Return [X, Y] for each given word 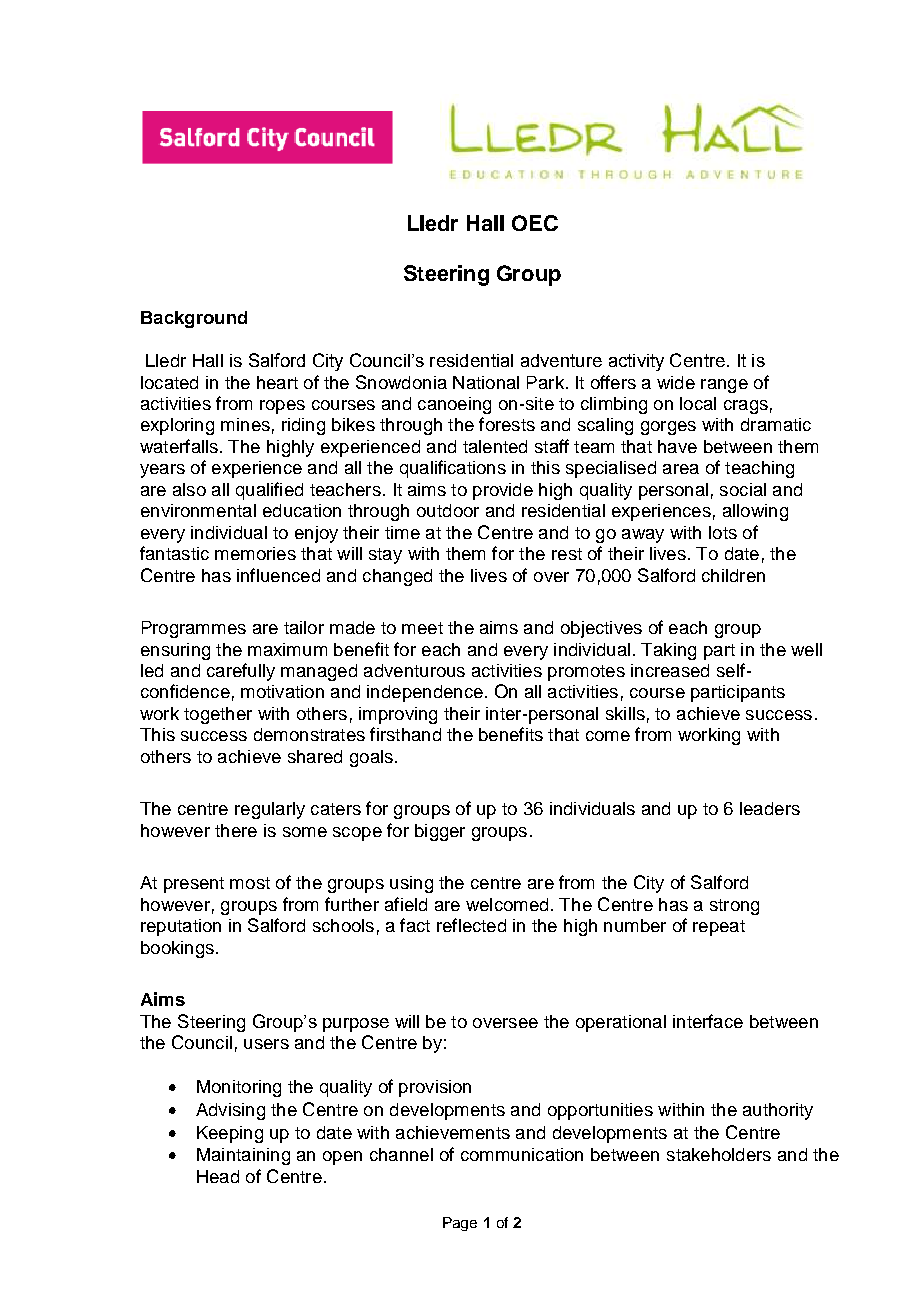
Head [218, 1176]
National [486, 382]
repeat [719, 928]
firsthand [405, 734]
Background [194, 319]
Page [460, 1224]
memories [255, 553]
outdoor [448, 510]
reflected [471, 925]
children [733, 575]
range [724, 386]
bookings [177, 949]
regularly [270, 810]
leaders [770, 808]
